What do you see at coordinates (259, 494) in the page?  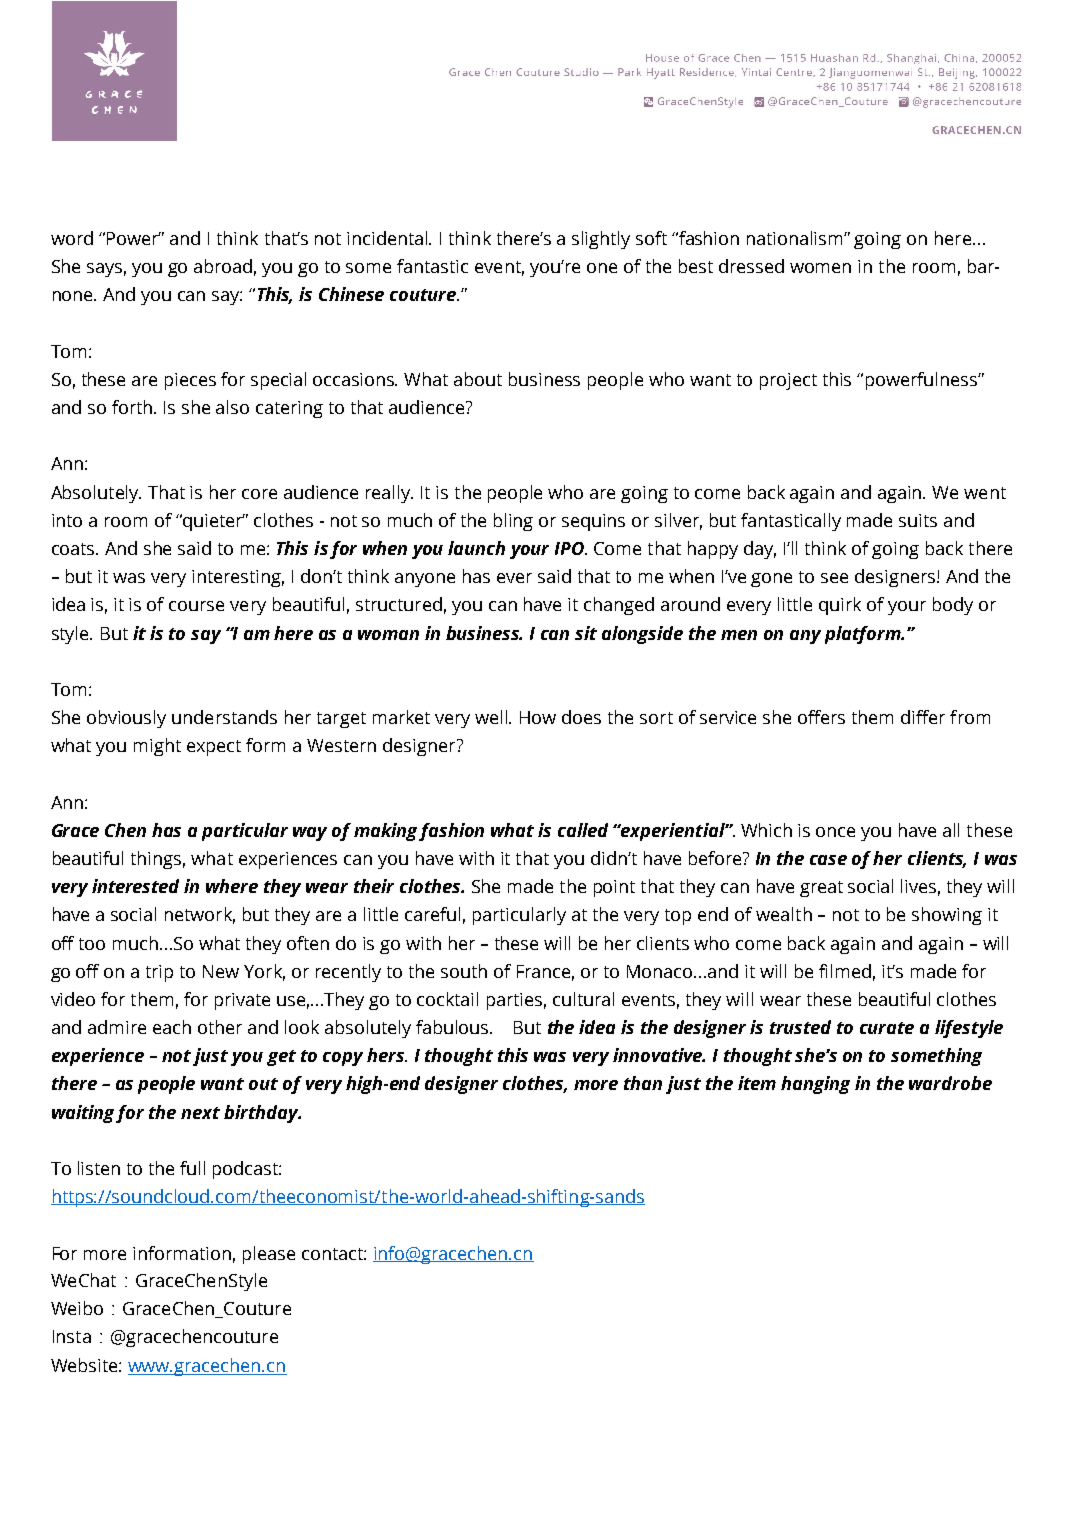 I see `core` at bounding box center [259, 494].
